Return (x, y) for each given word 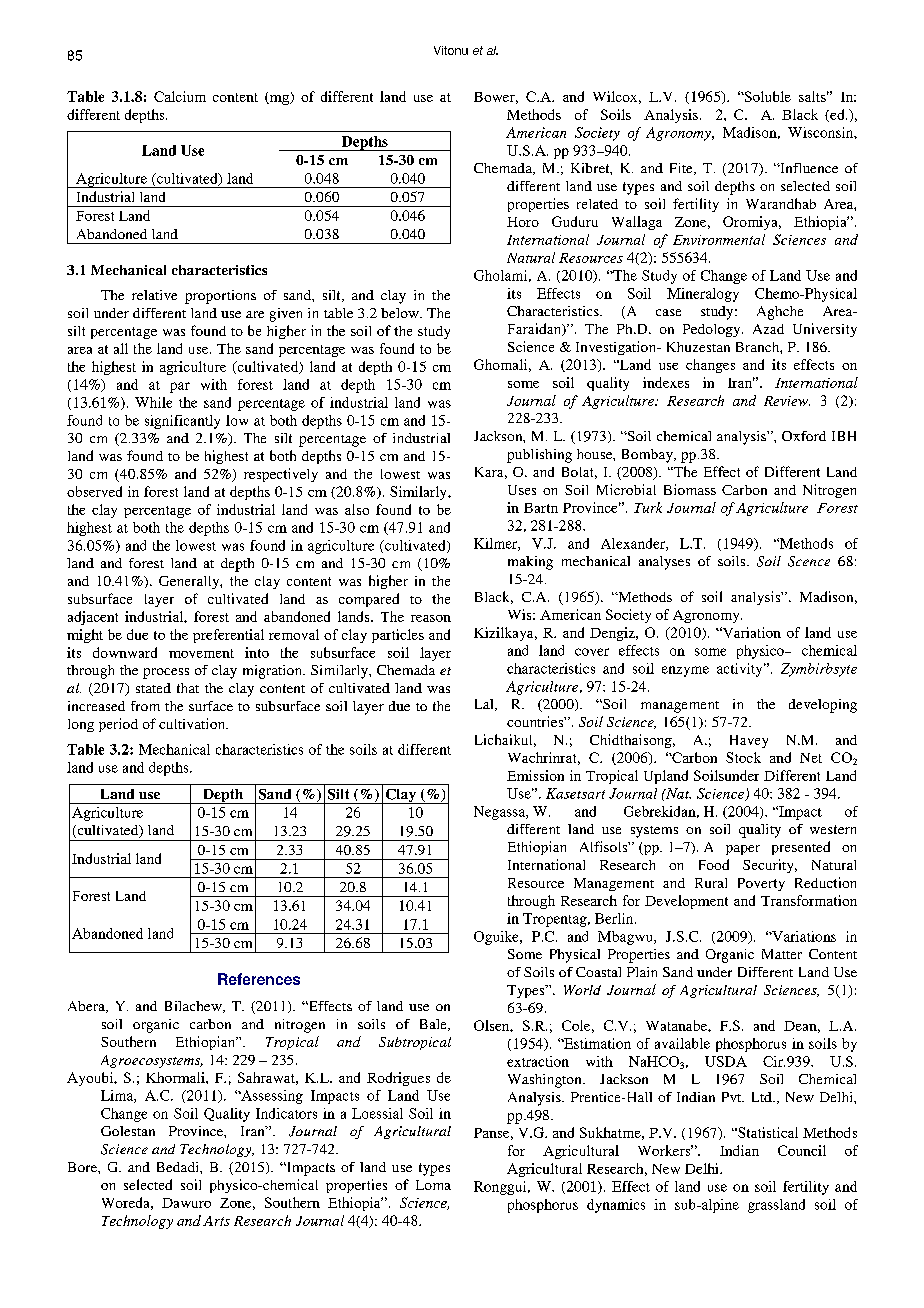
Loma (433, 1185)
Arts (216, 1221)
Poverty (761, 884)
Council (802, 1150)
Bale (434, 1025)
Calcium (180, 96)
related (597, 204)
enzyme (685, 671)
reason (431, 618)
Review (787, 401)
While (153, 402)
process (166, 673)
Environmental (719, 239)
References (259, 979)
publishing (539, 456)
